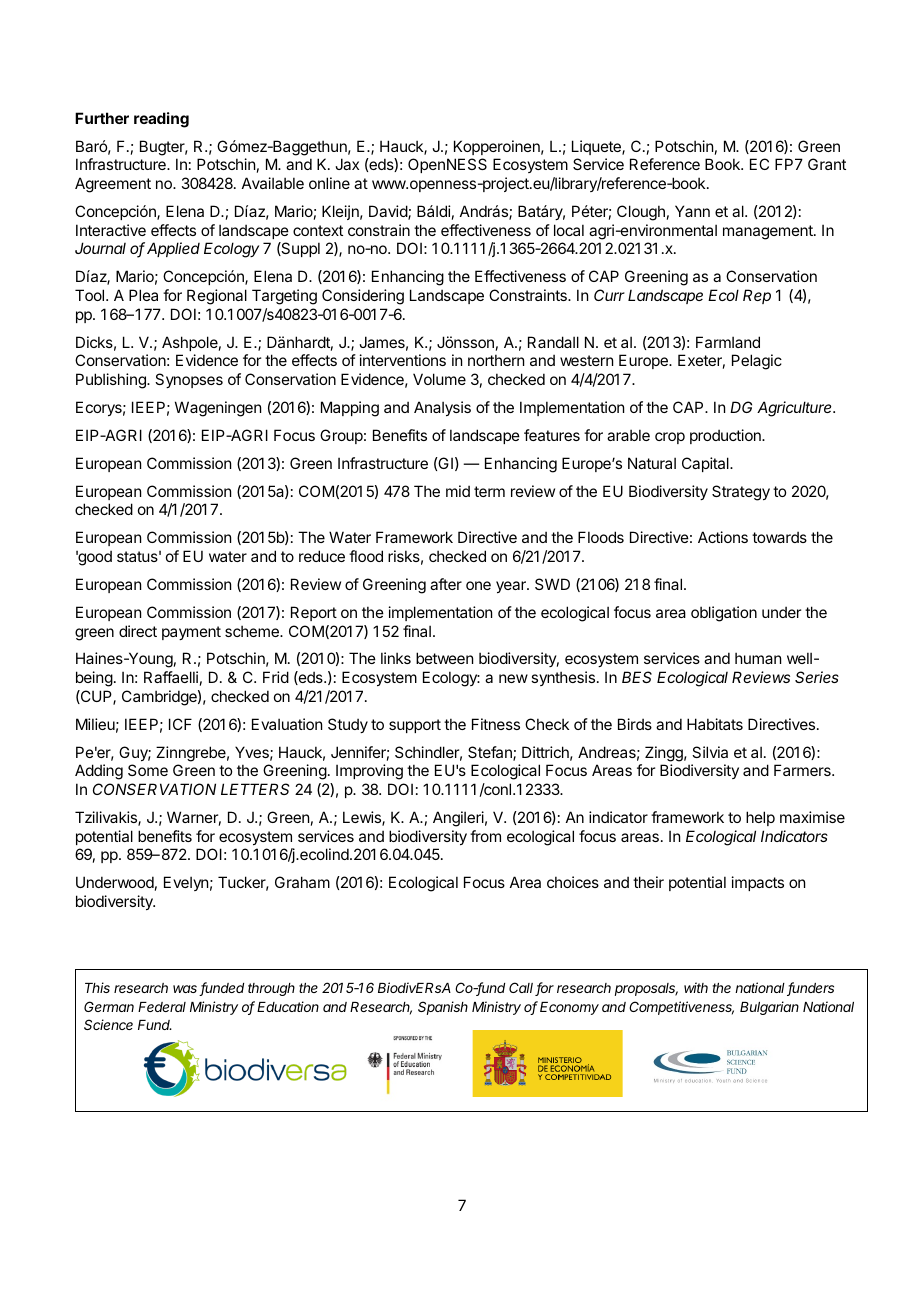 This screenshot has width=924, height=1308. I want to click on was, so click(186, 990).
